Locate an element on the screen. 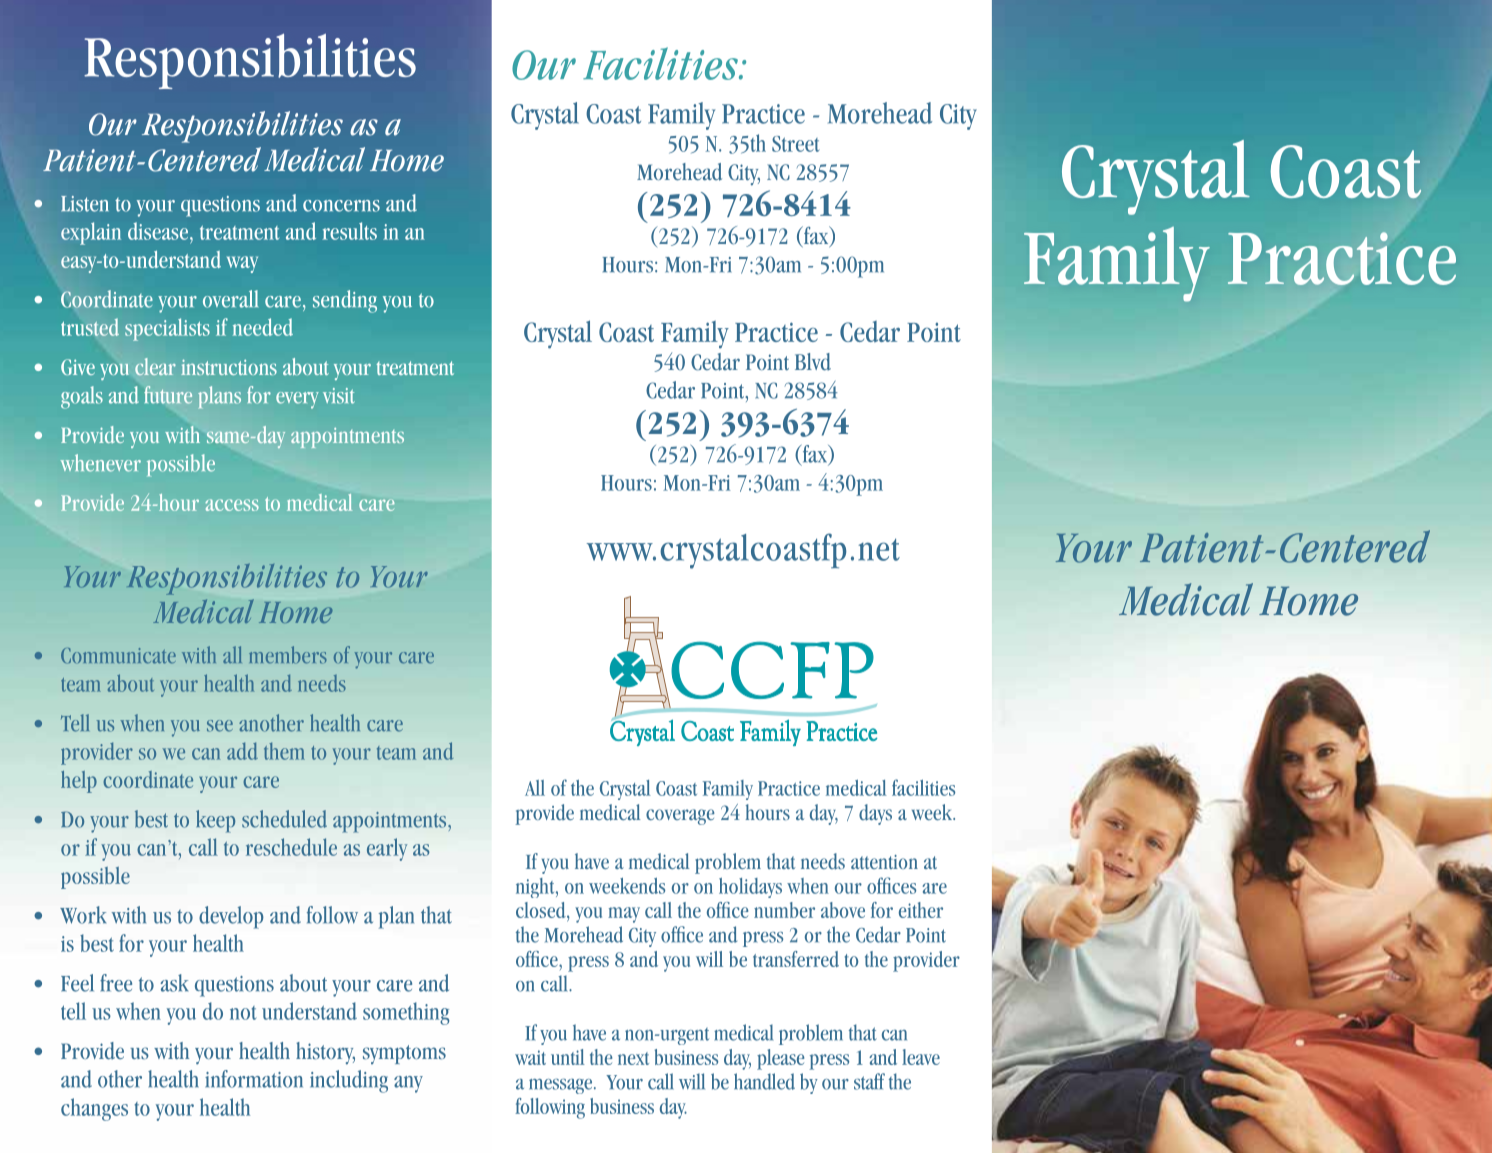 This screenshot has height=1153, width=1492. wait is located at coordinates (530, 1057).
